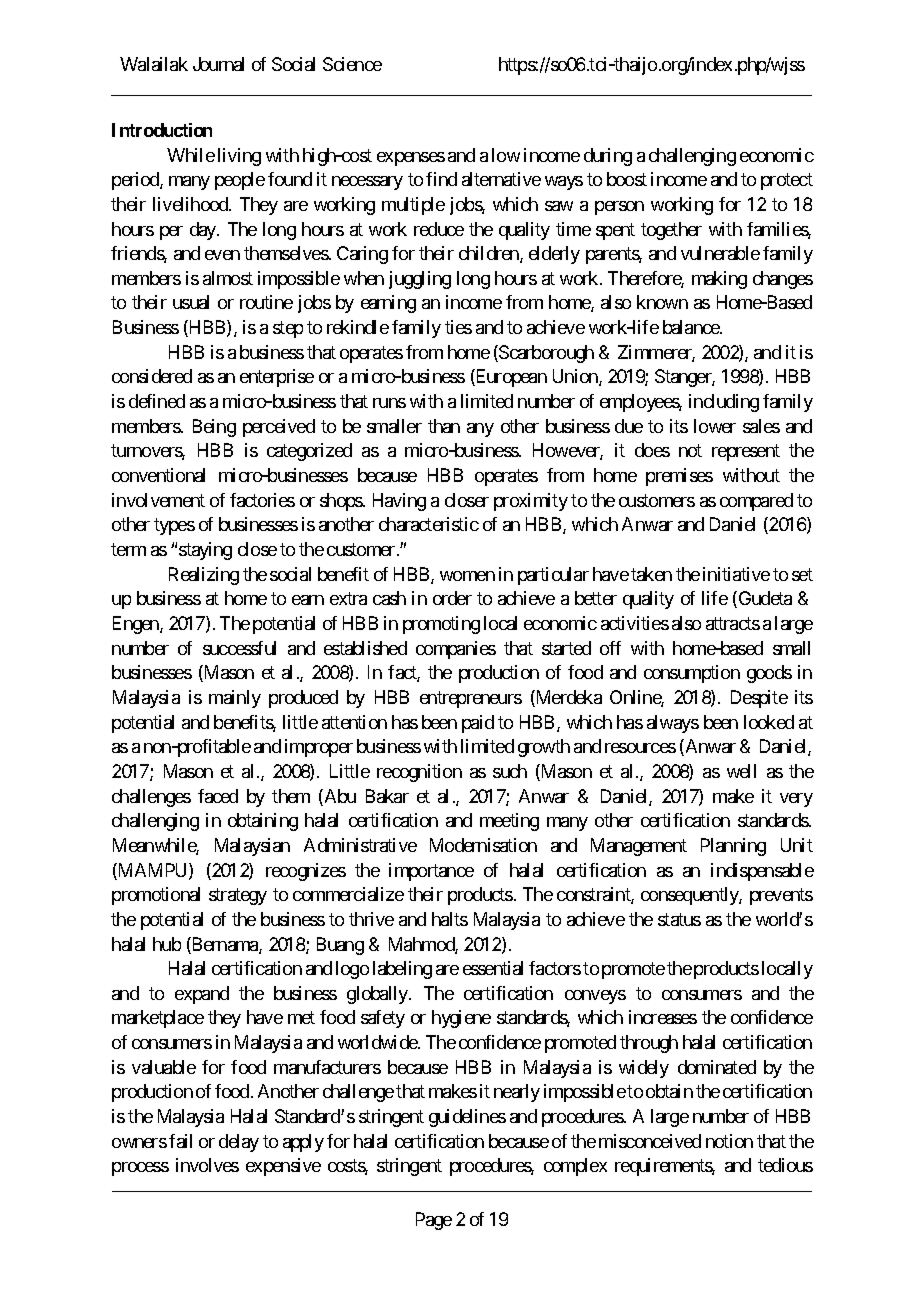  What do you see at coordinates (239, 648) in the screenshot?
I see `successful` at bounding box center [239, 648].
